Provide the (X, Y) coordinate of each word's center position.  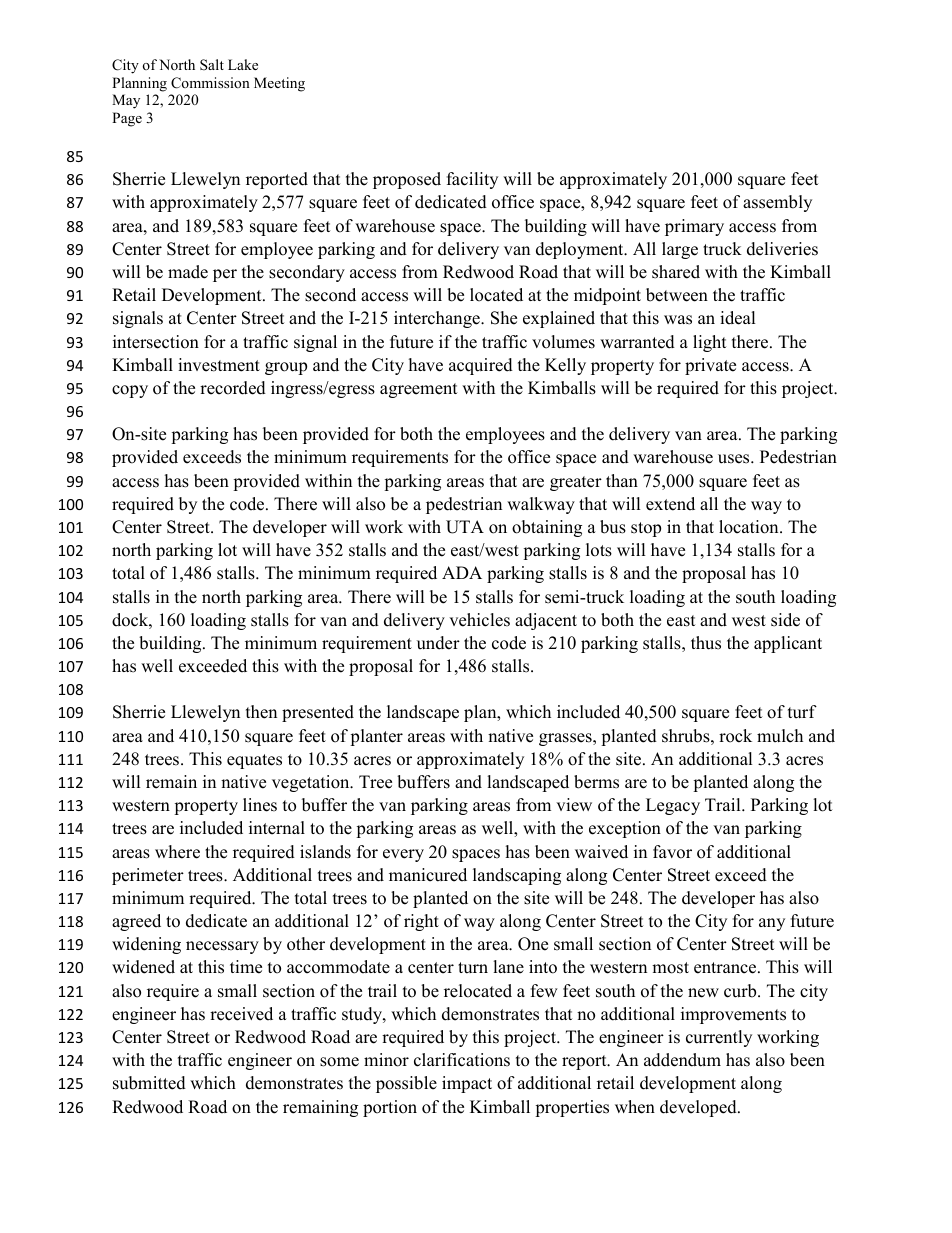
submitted (149, 1083)
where (177, 852)
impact (467, 1084)
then (261, 712)
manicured (428, 875)
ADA (462, 572)
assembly (777, 203)
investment (219, 365)
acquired (481, 366)
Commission (210, 83)
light (710, 343)
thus (706, 643)
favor (672, 852)
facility (472, 180)
